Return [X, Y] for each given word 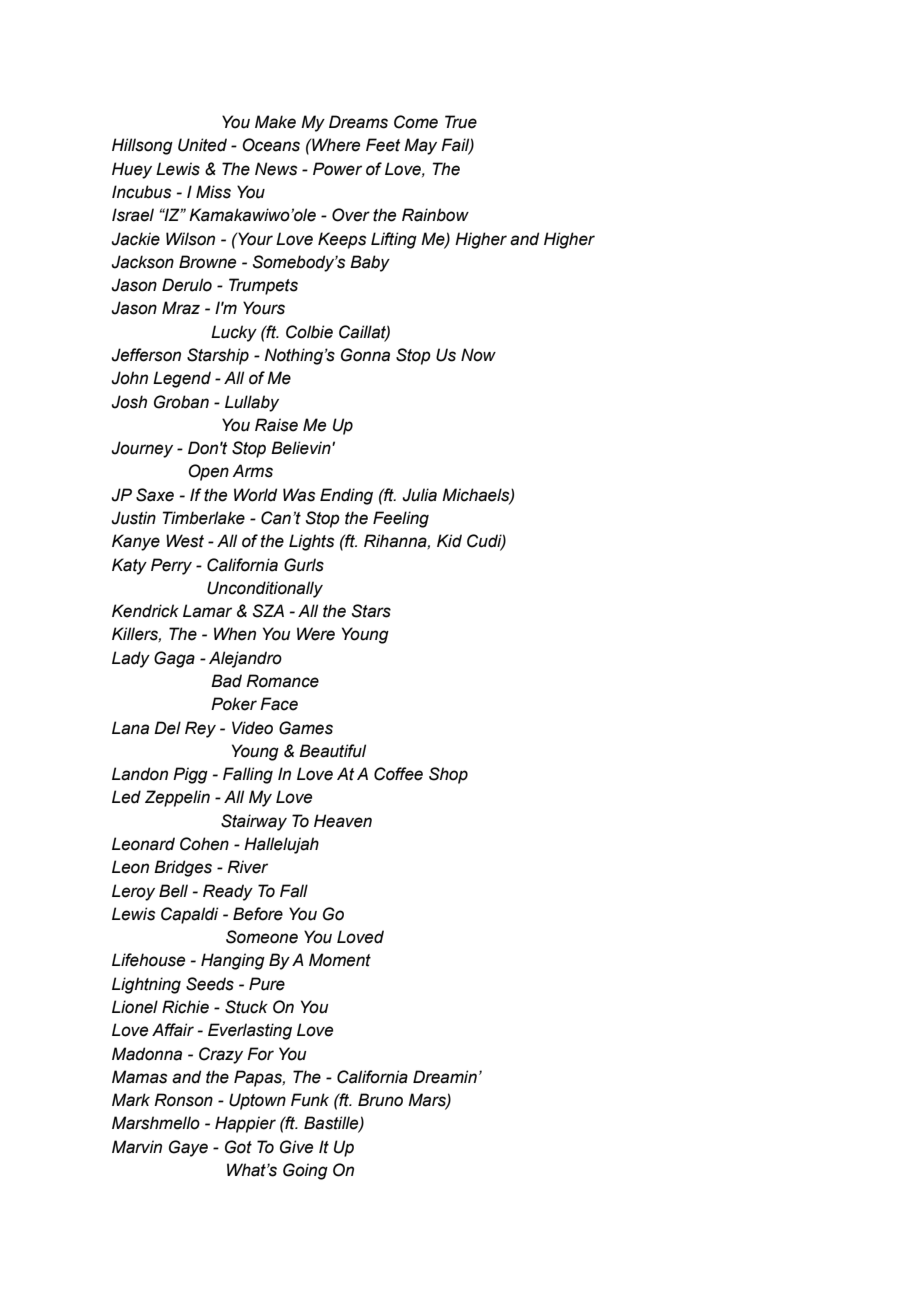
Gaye [188, 1148]
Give [296, 1147]
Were [316, 634]
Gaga [174, 659]
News [276, 169]
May [420, 146]
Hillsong [142, 146]
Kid [449, 541]
